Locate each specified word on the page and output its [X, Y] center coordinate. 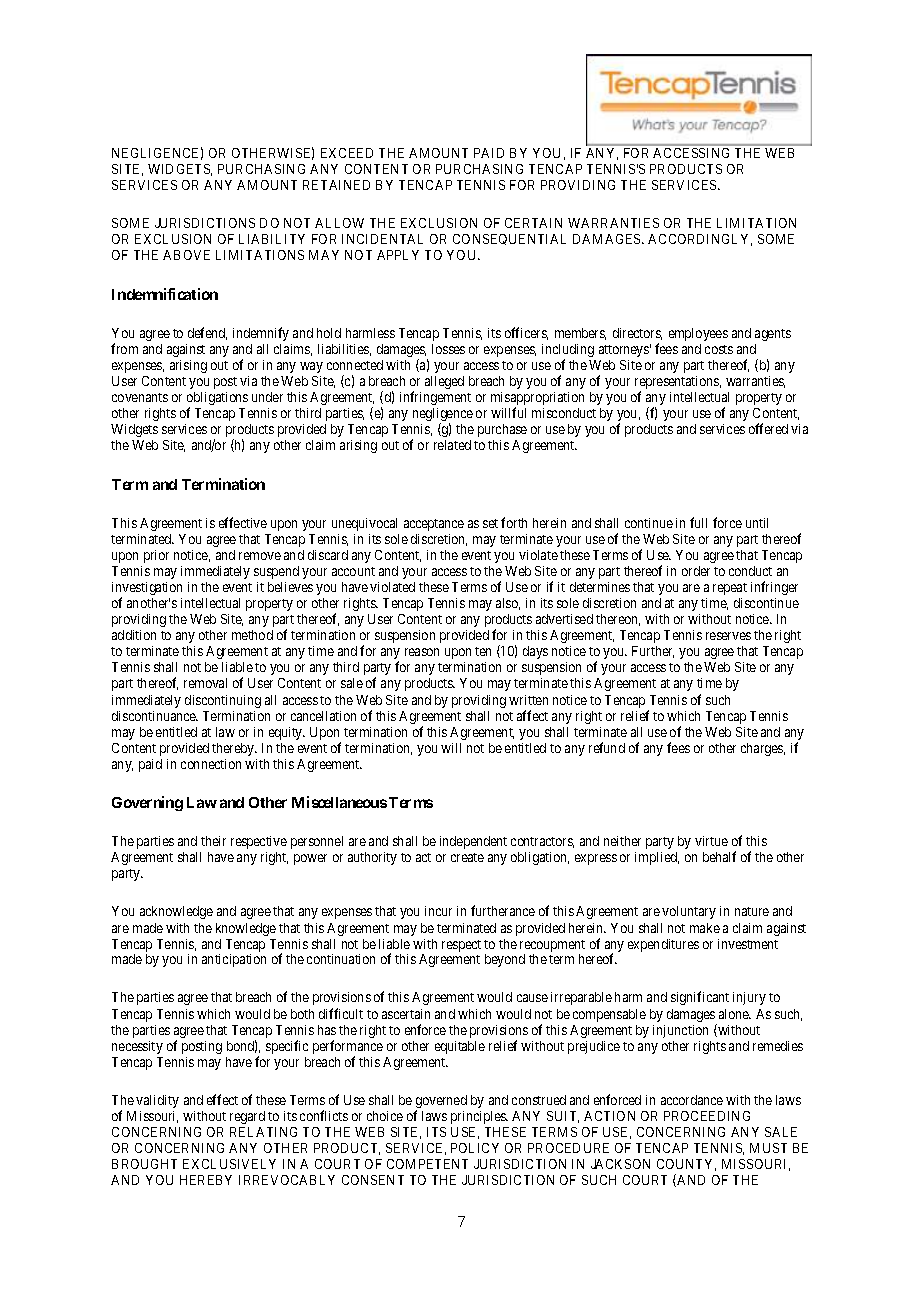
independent [473, 842]
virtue [711, 841]
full [698, 522]
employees [698, 334]
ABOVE [186, 255]
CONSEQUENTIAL [509, 239]
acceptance [434, 525]
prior [156, 556]
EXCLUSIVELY [229, 1164]
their [213, 841]
